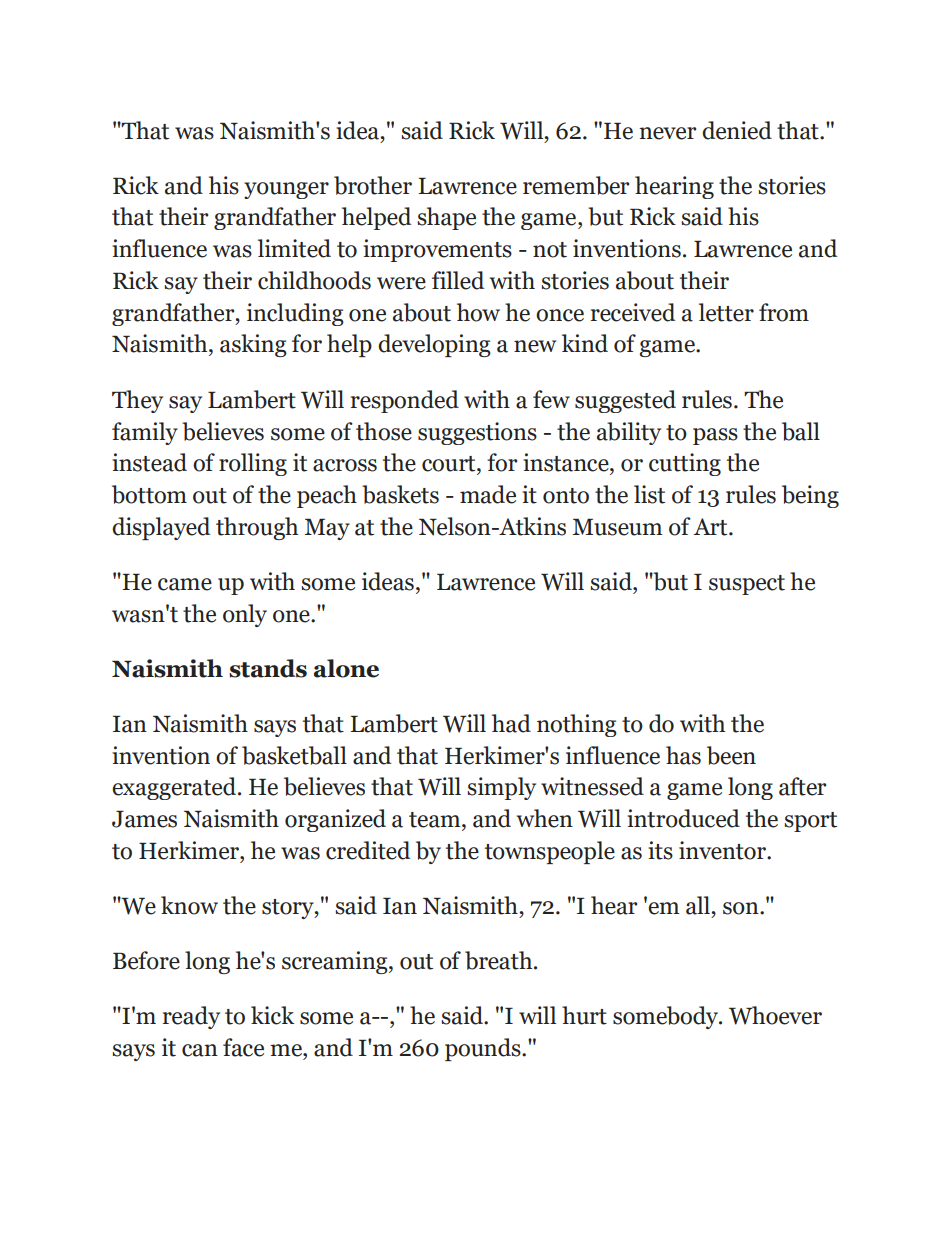 This screenshot has height=1233, width=952. I want to click on shape, so click(446, 218).
